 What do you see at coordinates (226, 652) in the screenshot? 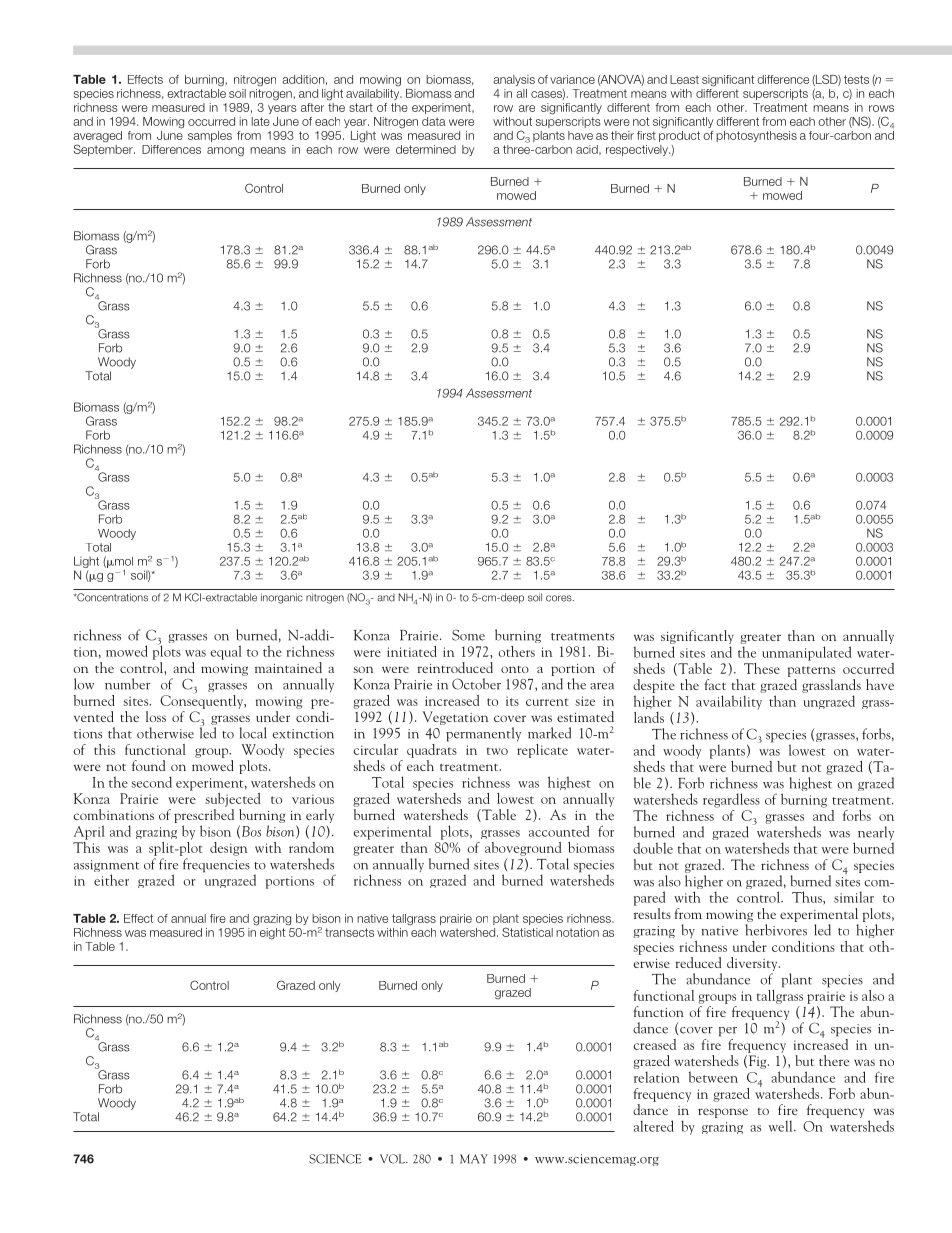
I see `equal` at bounding box center [226, 652].
